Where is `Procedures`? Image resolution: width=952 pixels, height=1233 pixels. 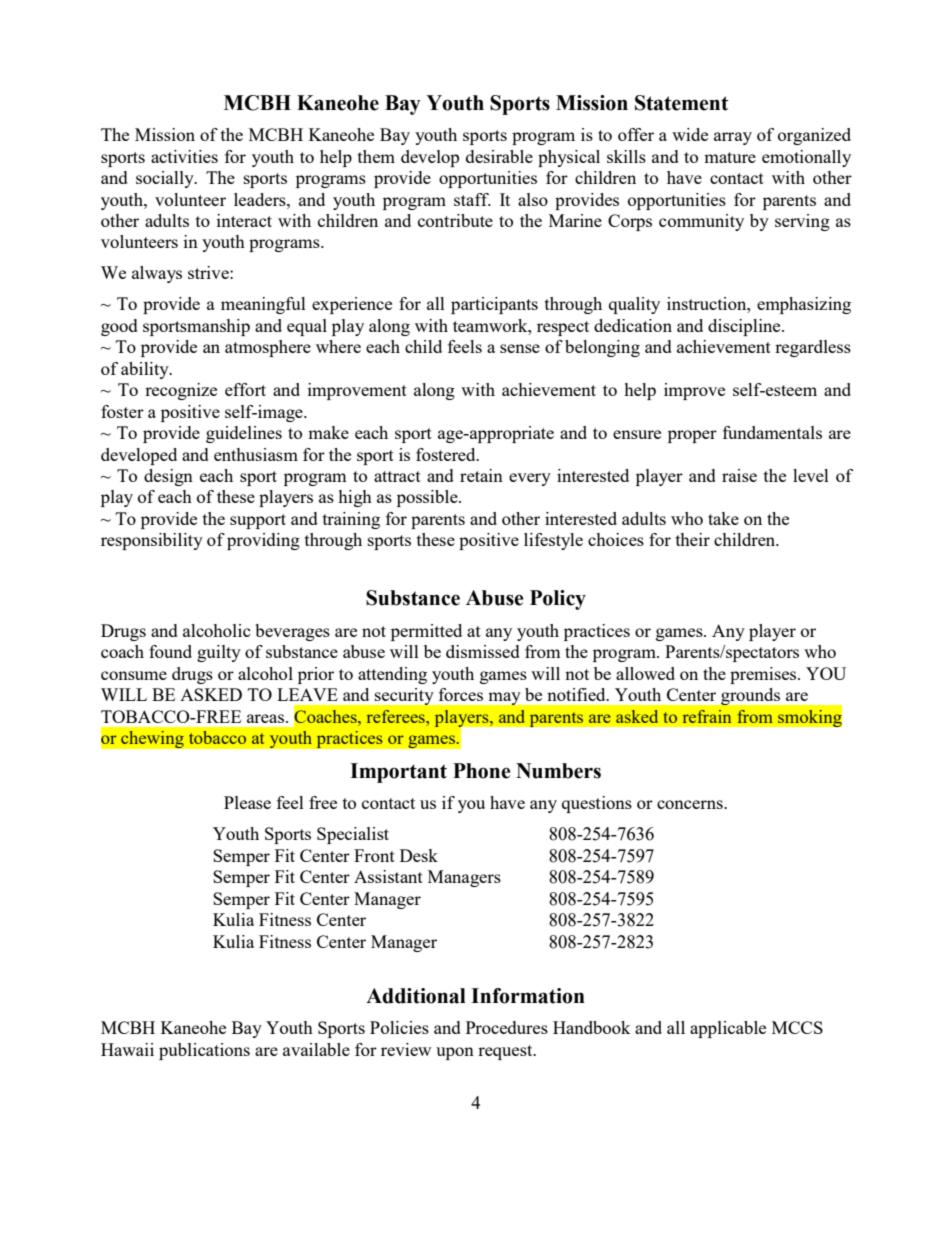 Procedures is located at coordinates (507, 1027).
